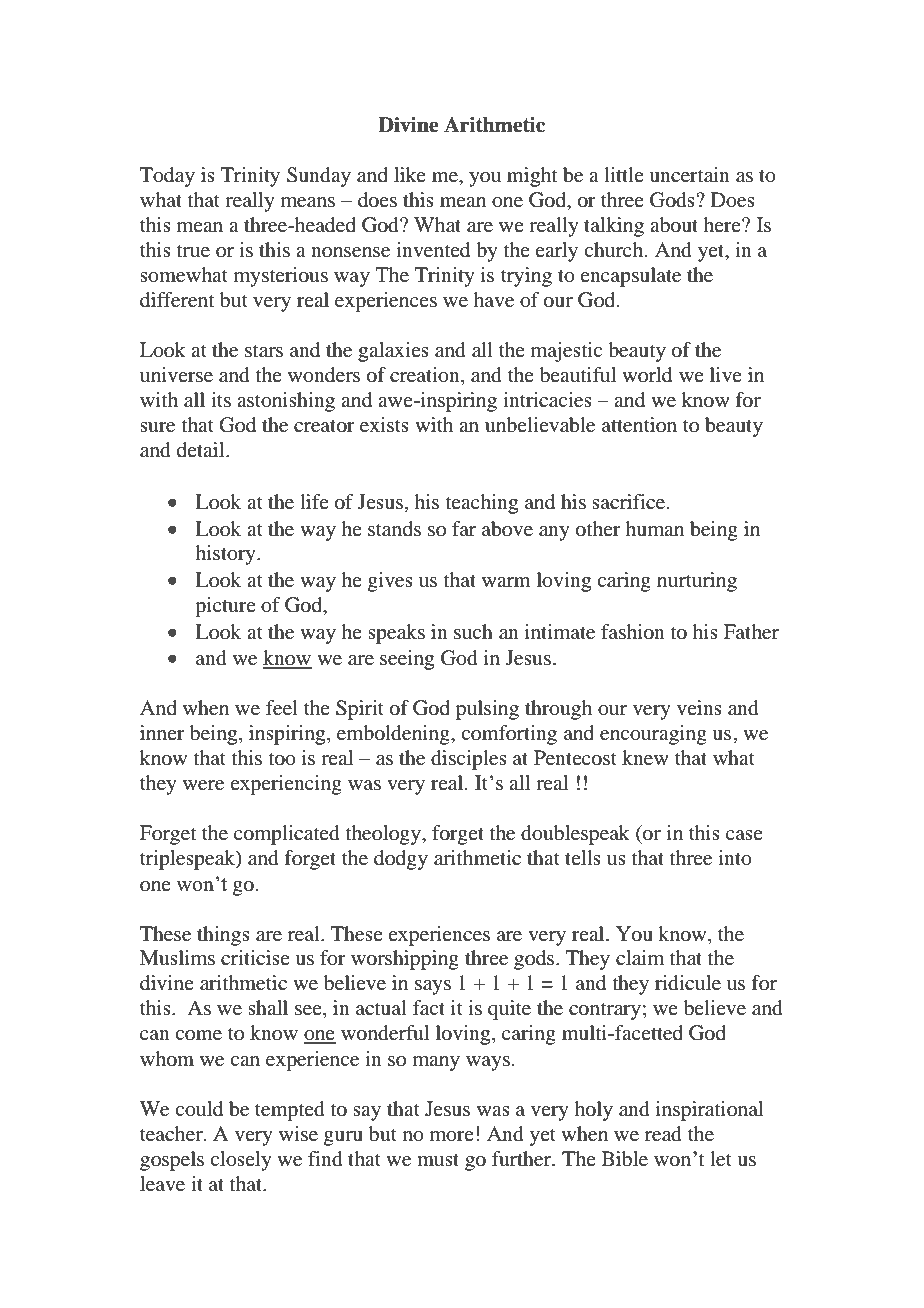 The width and height of the image is (924, 1308). I want to click on closely, so click(241, 1161).
